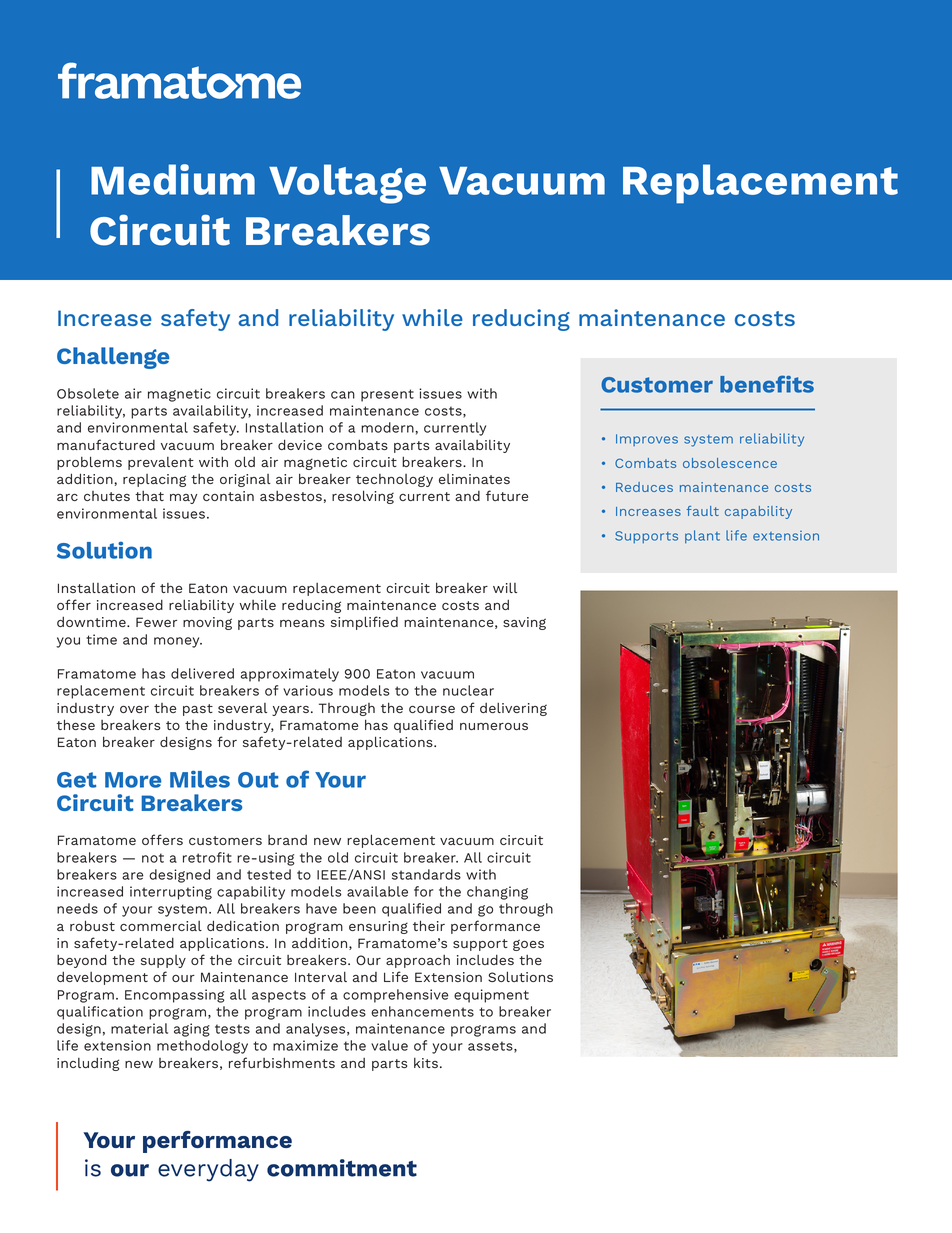 Image resolution: width=952 pixels, height=1233 pixels. I want to click on Fewer, so click(156, 622).
